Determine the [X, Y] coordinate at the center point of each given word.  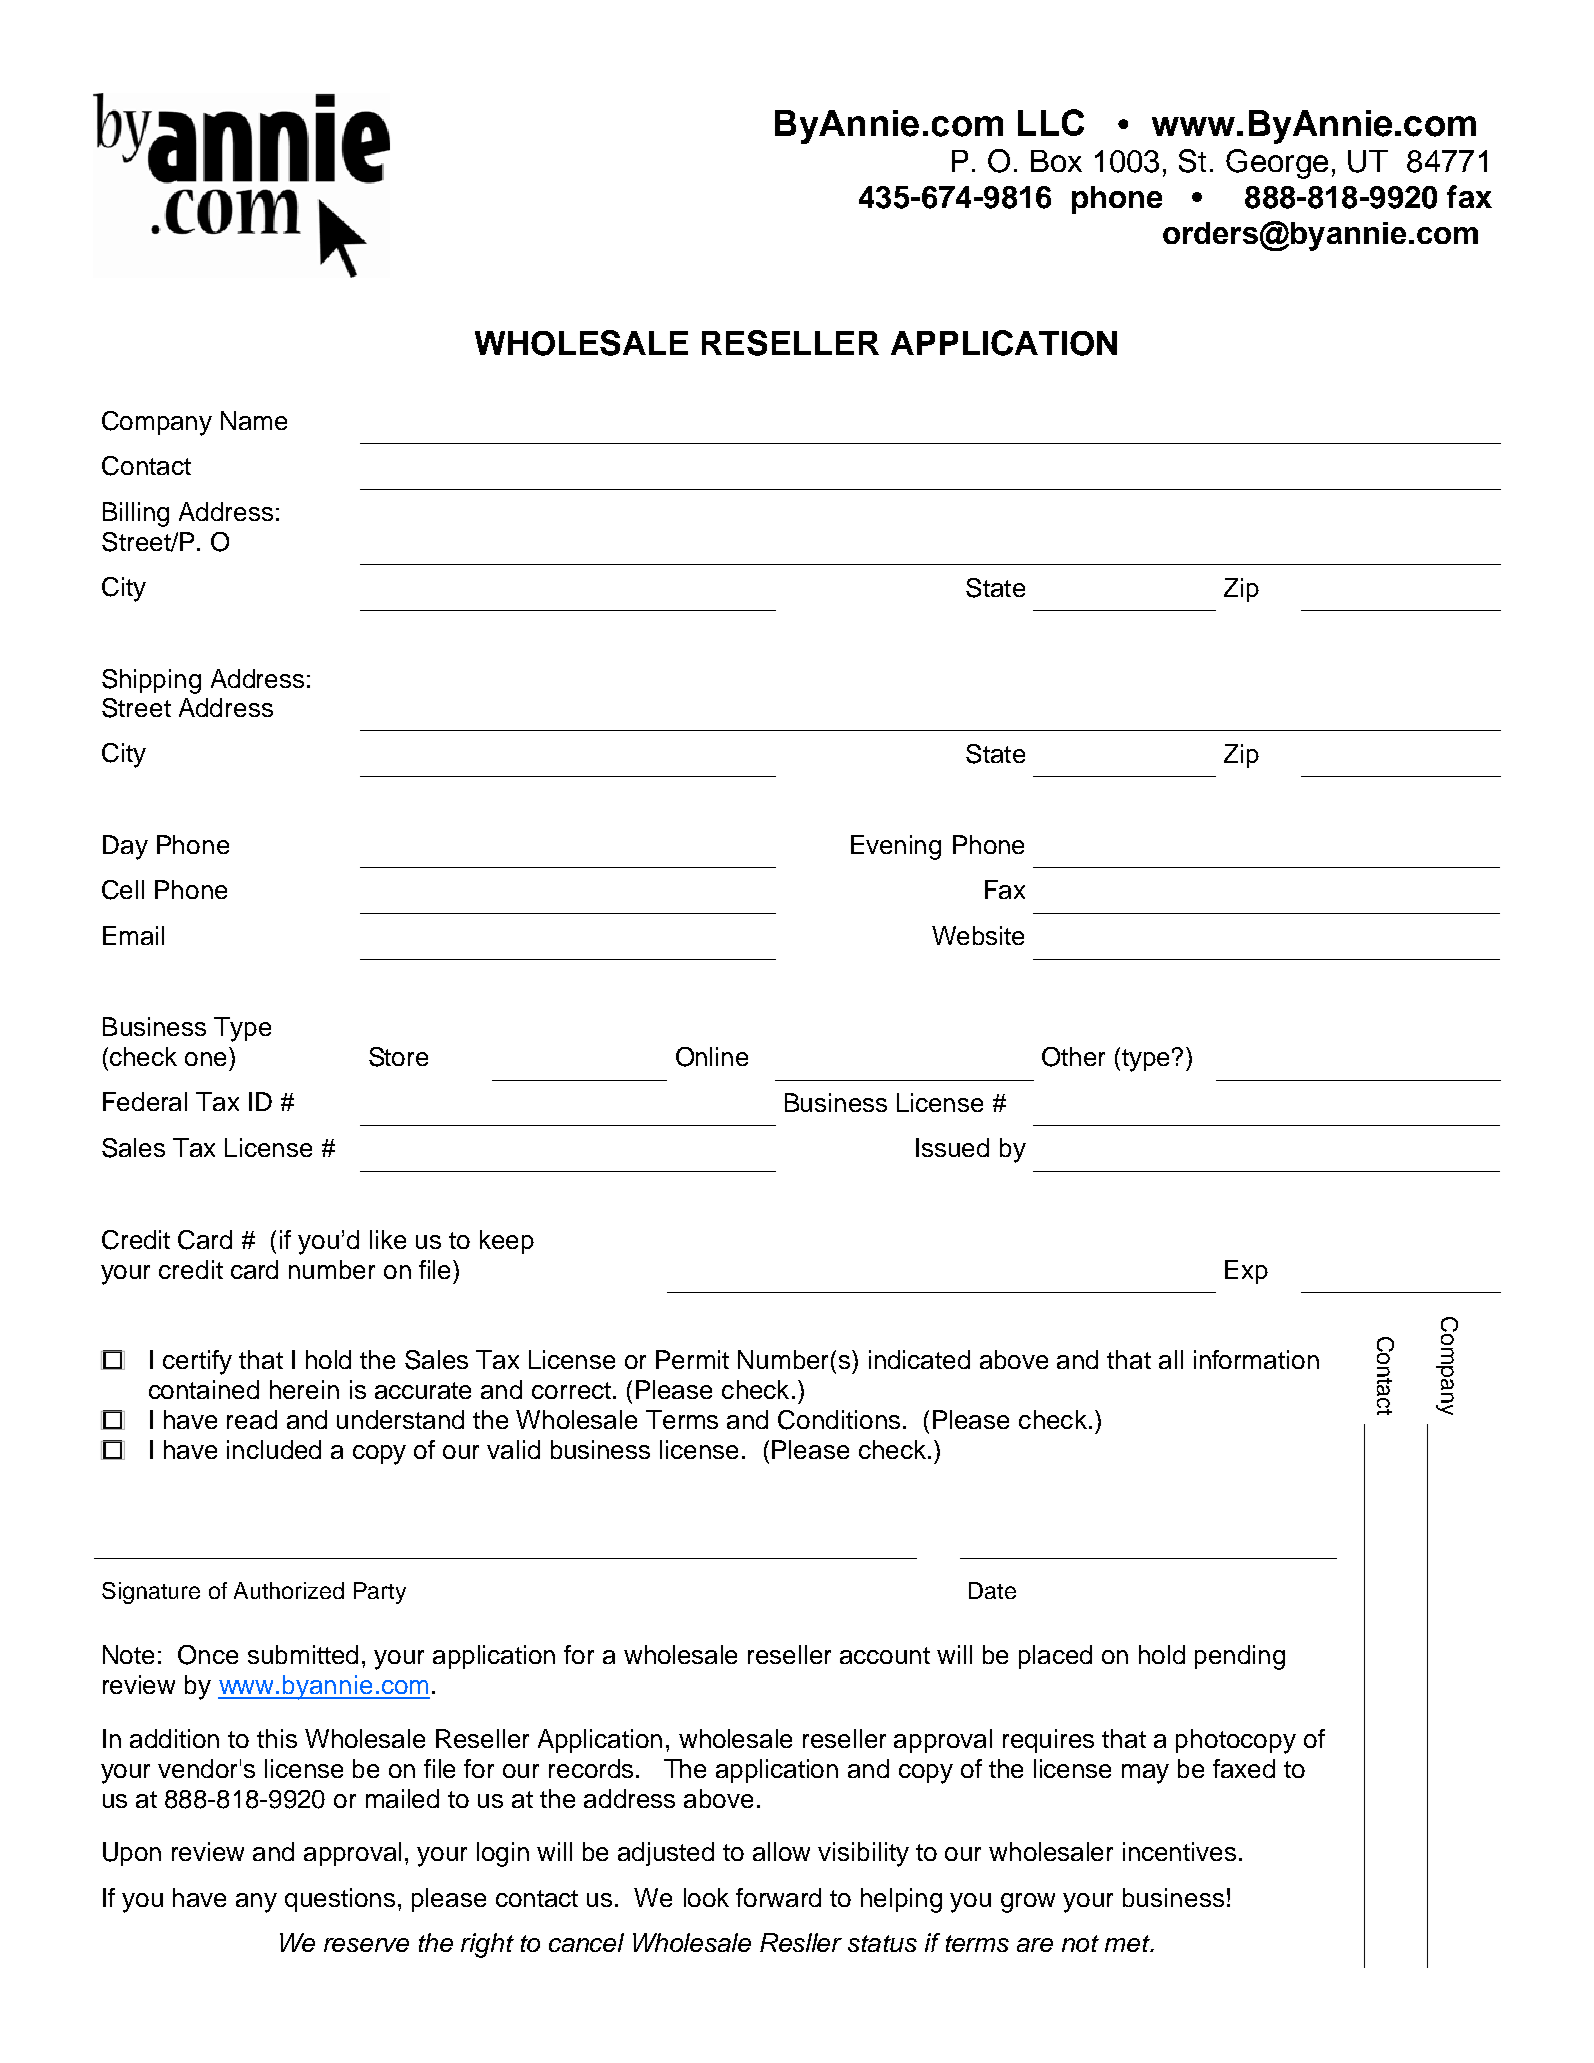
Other [1073, 1057]
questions [340, 1900]
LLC [1051, 122]
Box [1056, 161]
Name [254, 420]
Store [398, 1057]
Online [712, 1057]
